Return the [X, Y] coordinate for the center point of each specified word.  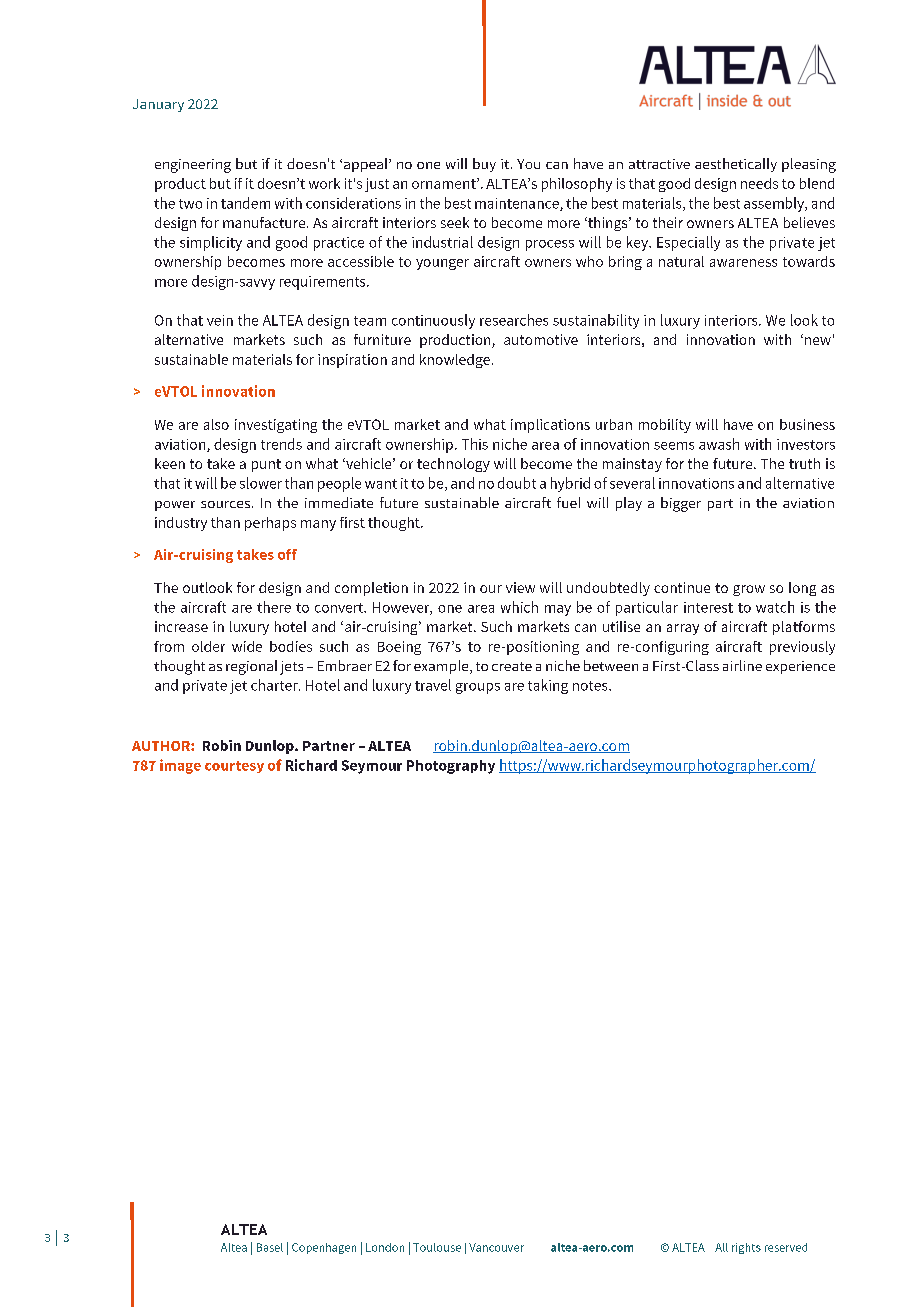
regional [251, 667]
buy [484, 165]
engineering [193, 166]
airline [742, 665]
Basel [270, 1247]
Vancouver [496, 1247]
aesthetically [736, 165]
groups [478, 688]
